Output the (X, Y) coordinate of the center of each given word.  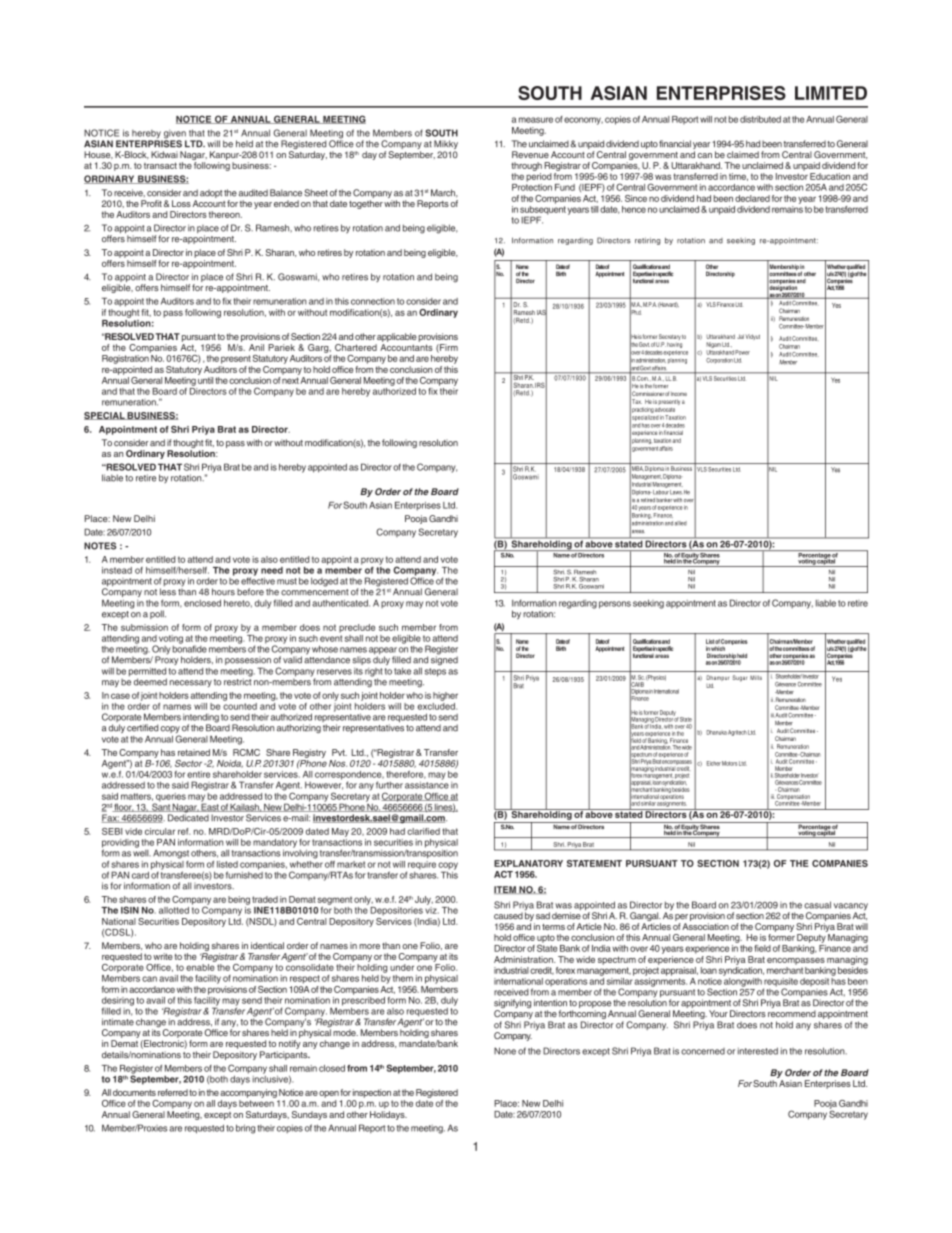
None (505, 1051)
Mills (756, 677)
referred (173, 1092)
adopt (211, 193)
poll (158, 614)
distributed (760, 119)
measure (536, 120)
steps (435, 672)
